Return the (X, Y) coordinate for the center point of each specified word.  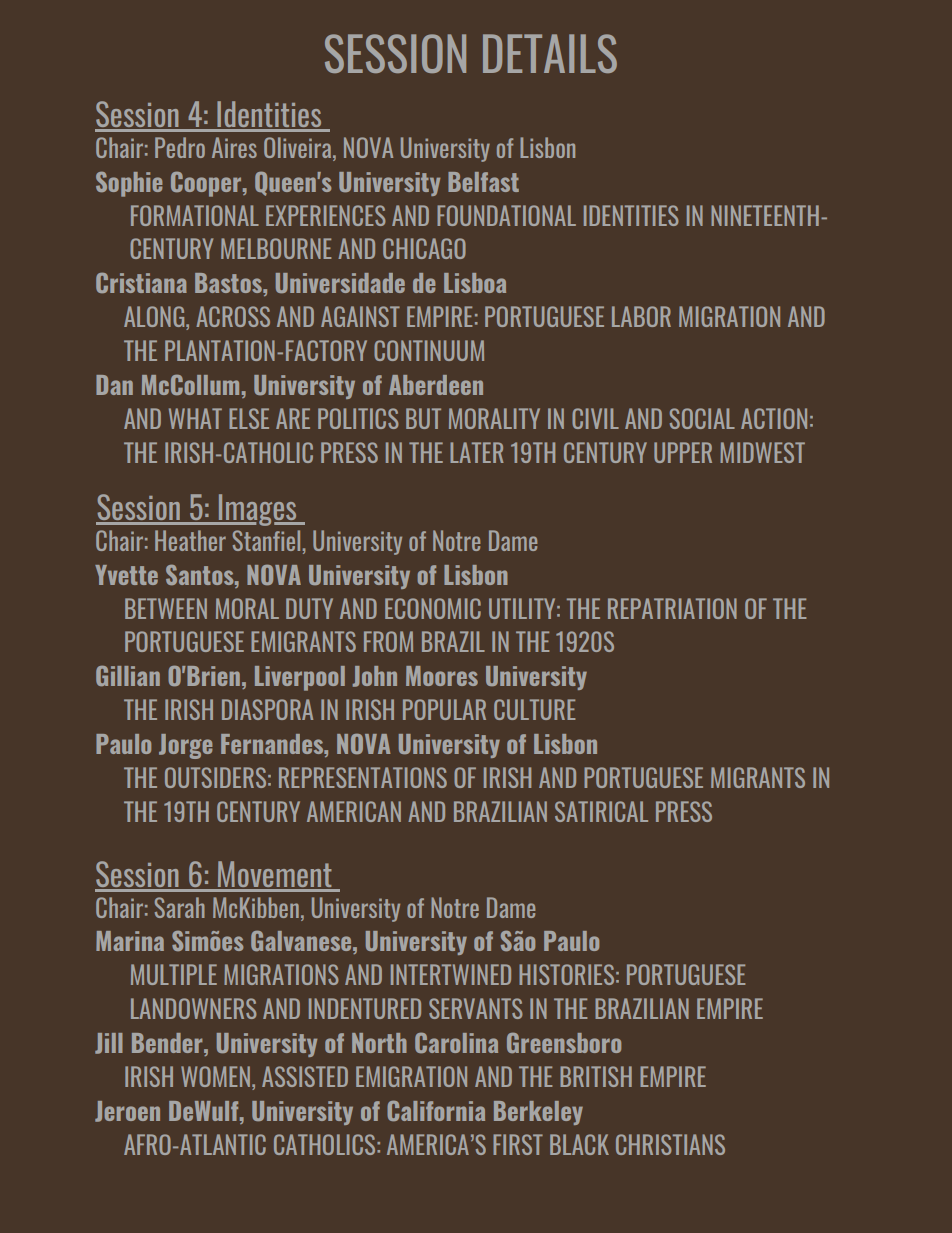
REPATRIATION (672, 608)
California (436, 1110)
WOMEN (215, 1076)
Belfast (483, 182)
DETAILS (550, 53)
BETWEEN (166, 608)
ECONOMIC (433, 608)
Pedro (180, 147)
